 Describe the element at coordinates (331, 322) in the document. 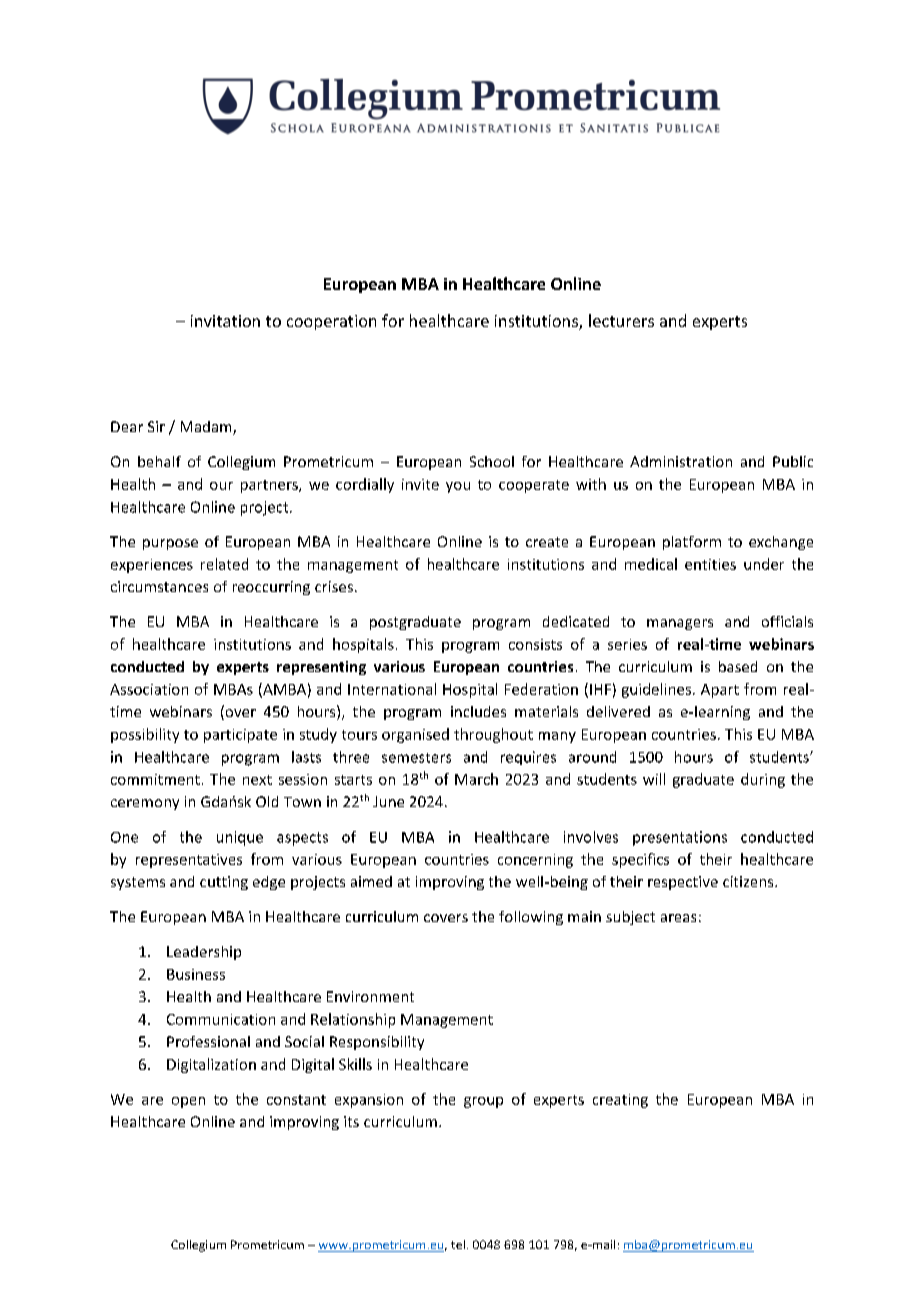

I see `cooperation` at that location.
